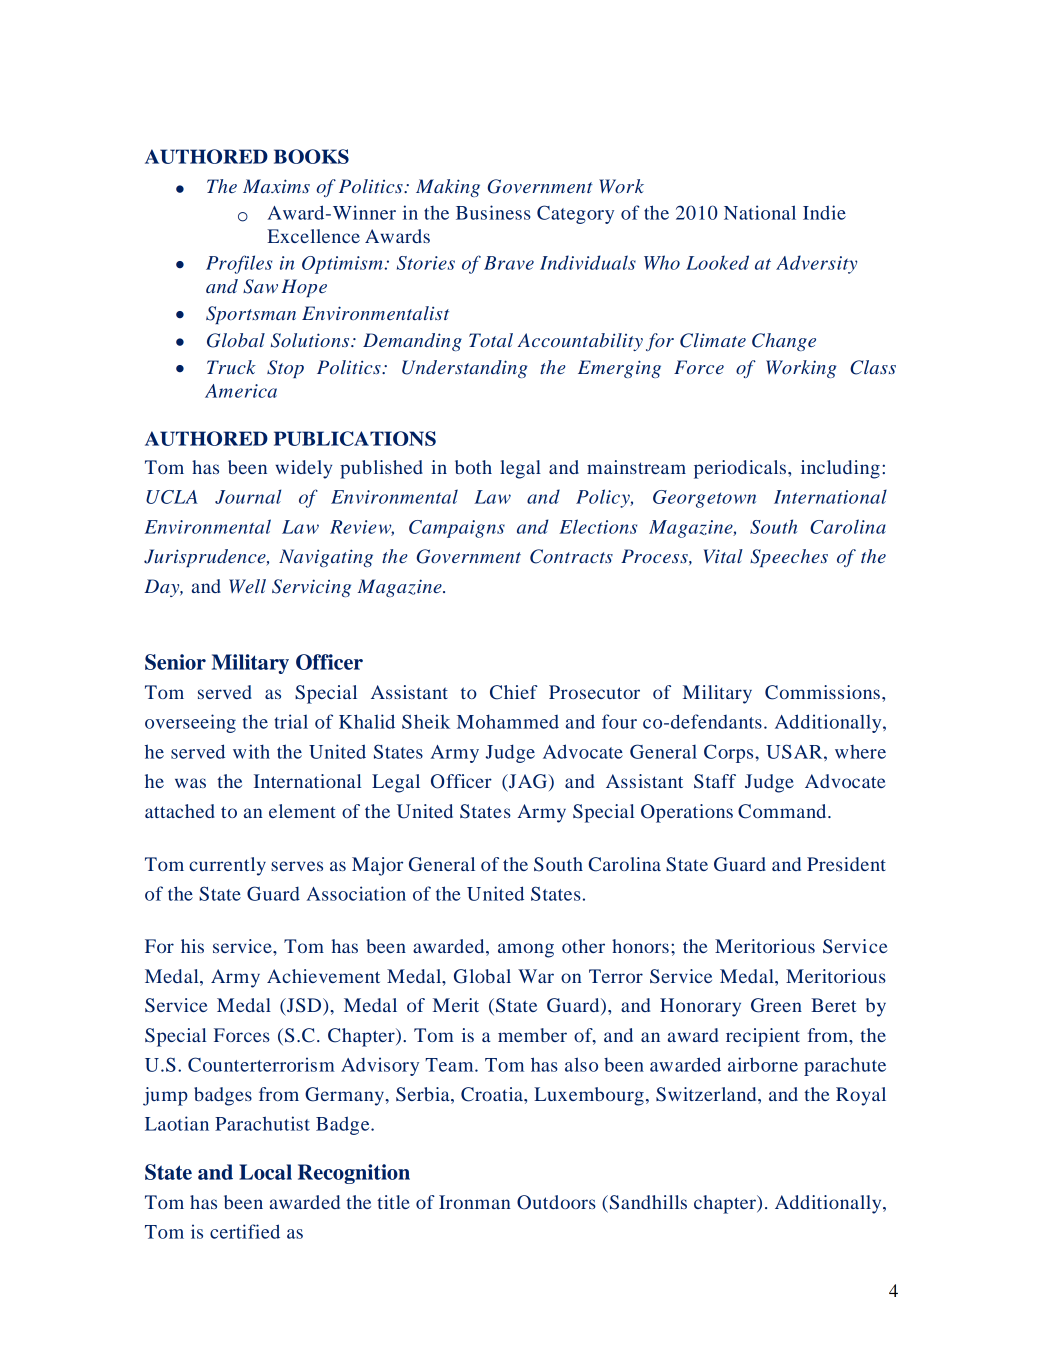  Describe the element at coordinates (276, 186) in the document. I see `Maxims` at that location.
